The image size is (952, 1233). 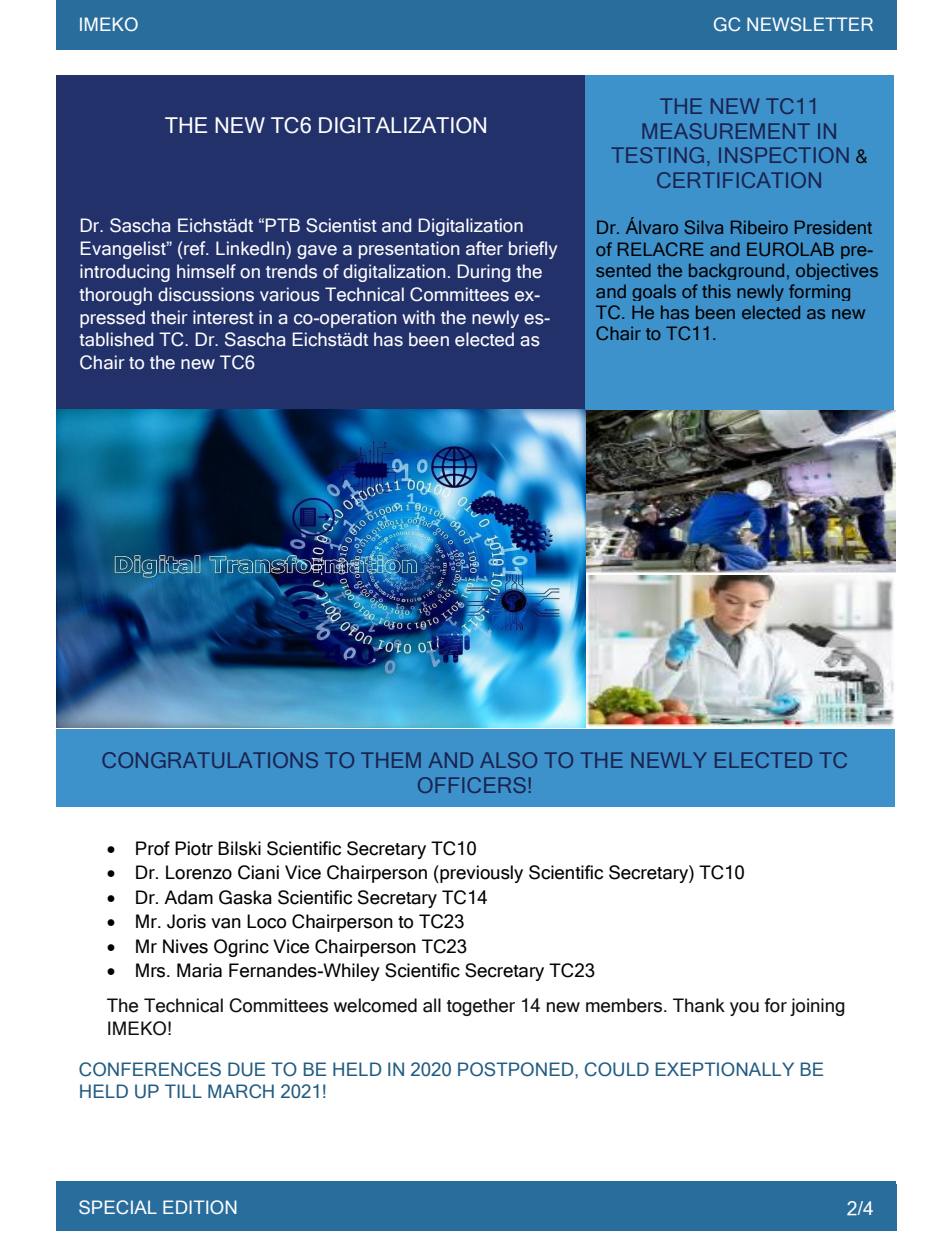 I want to click on NEWSLETTER, so click(x=810, y=24).
